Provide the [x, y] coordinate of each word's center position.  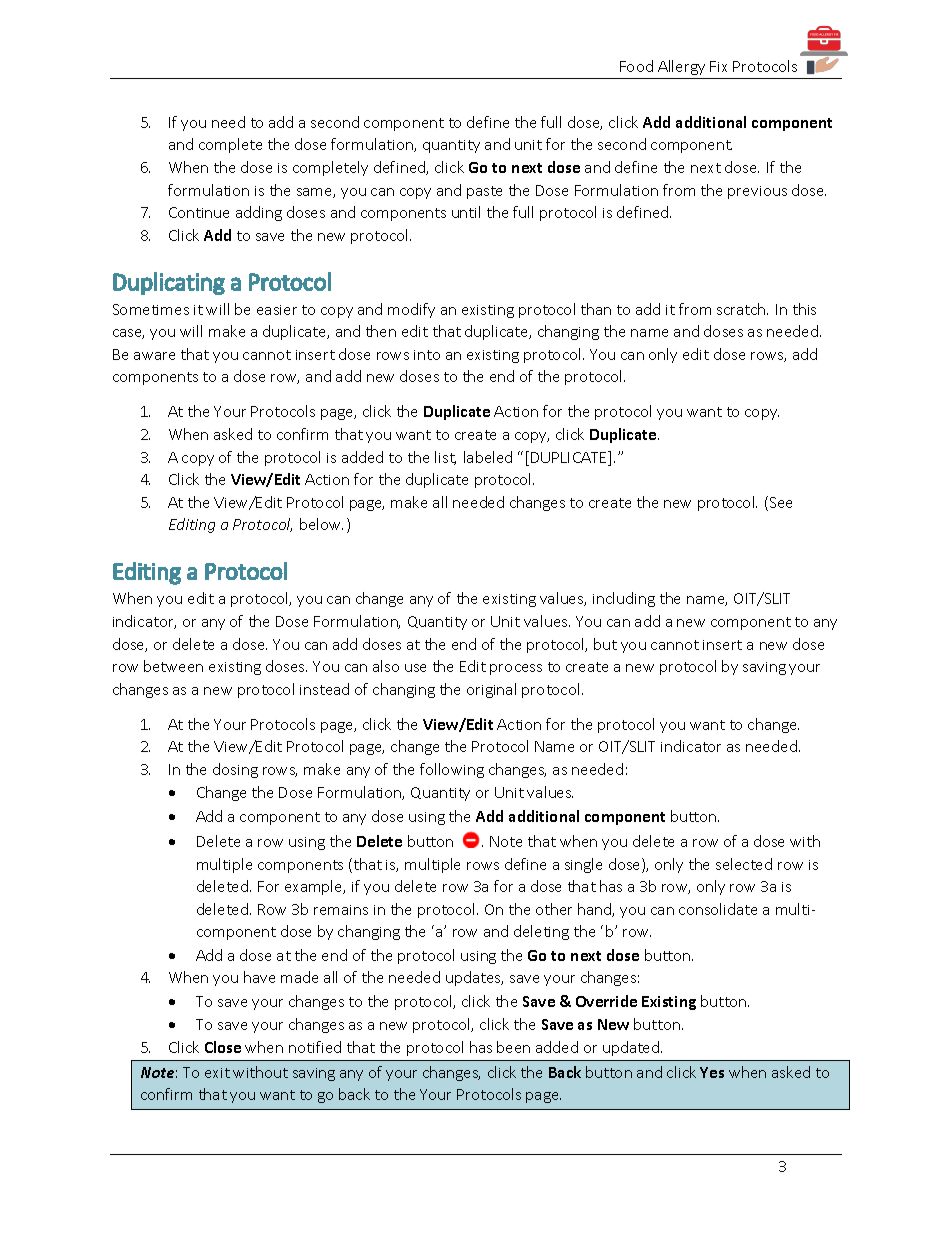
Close [223, 1047]
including [624, 599]
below [321, 524]
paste [484, 192]
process [516, 669]
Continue [199, 212]
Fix [718, 66]
